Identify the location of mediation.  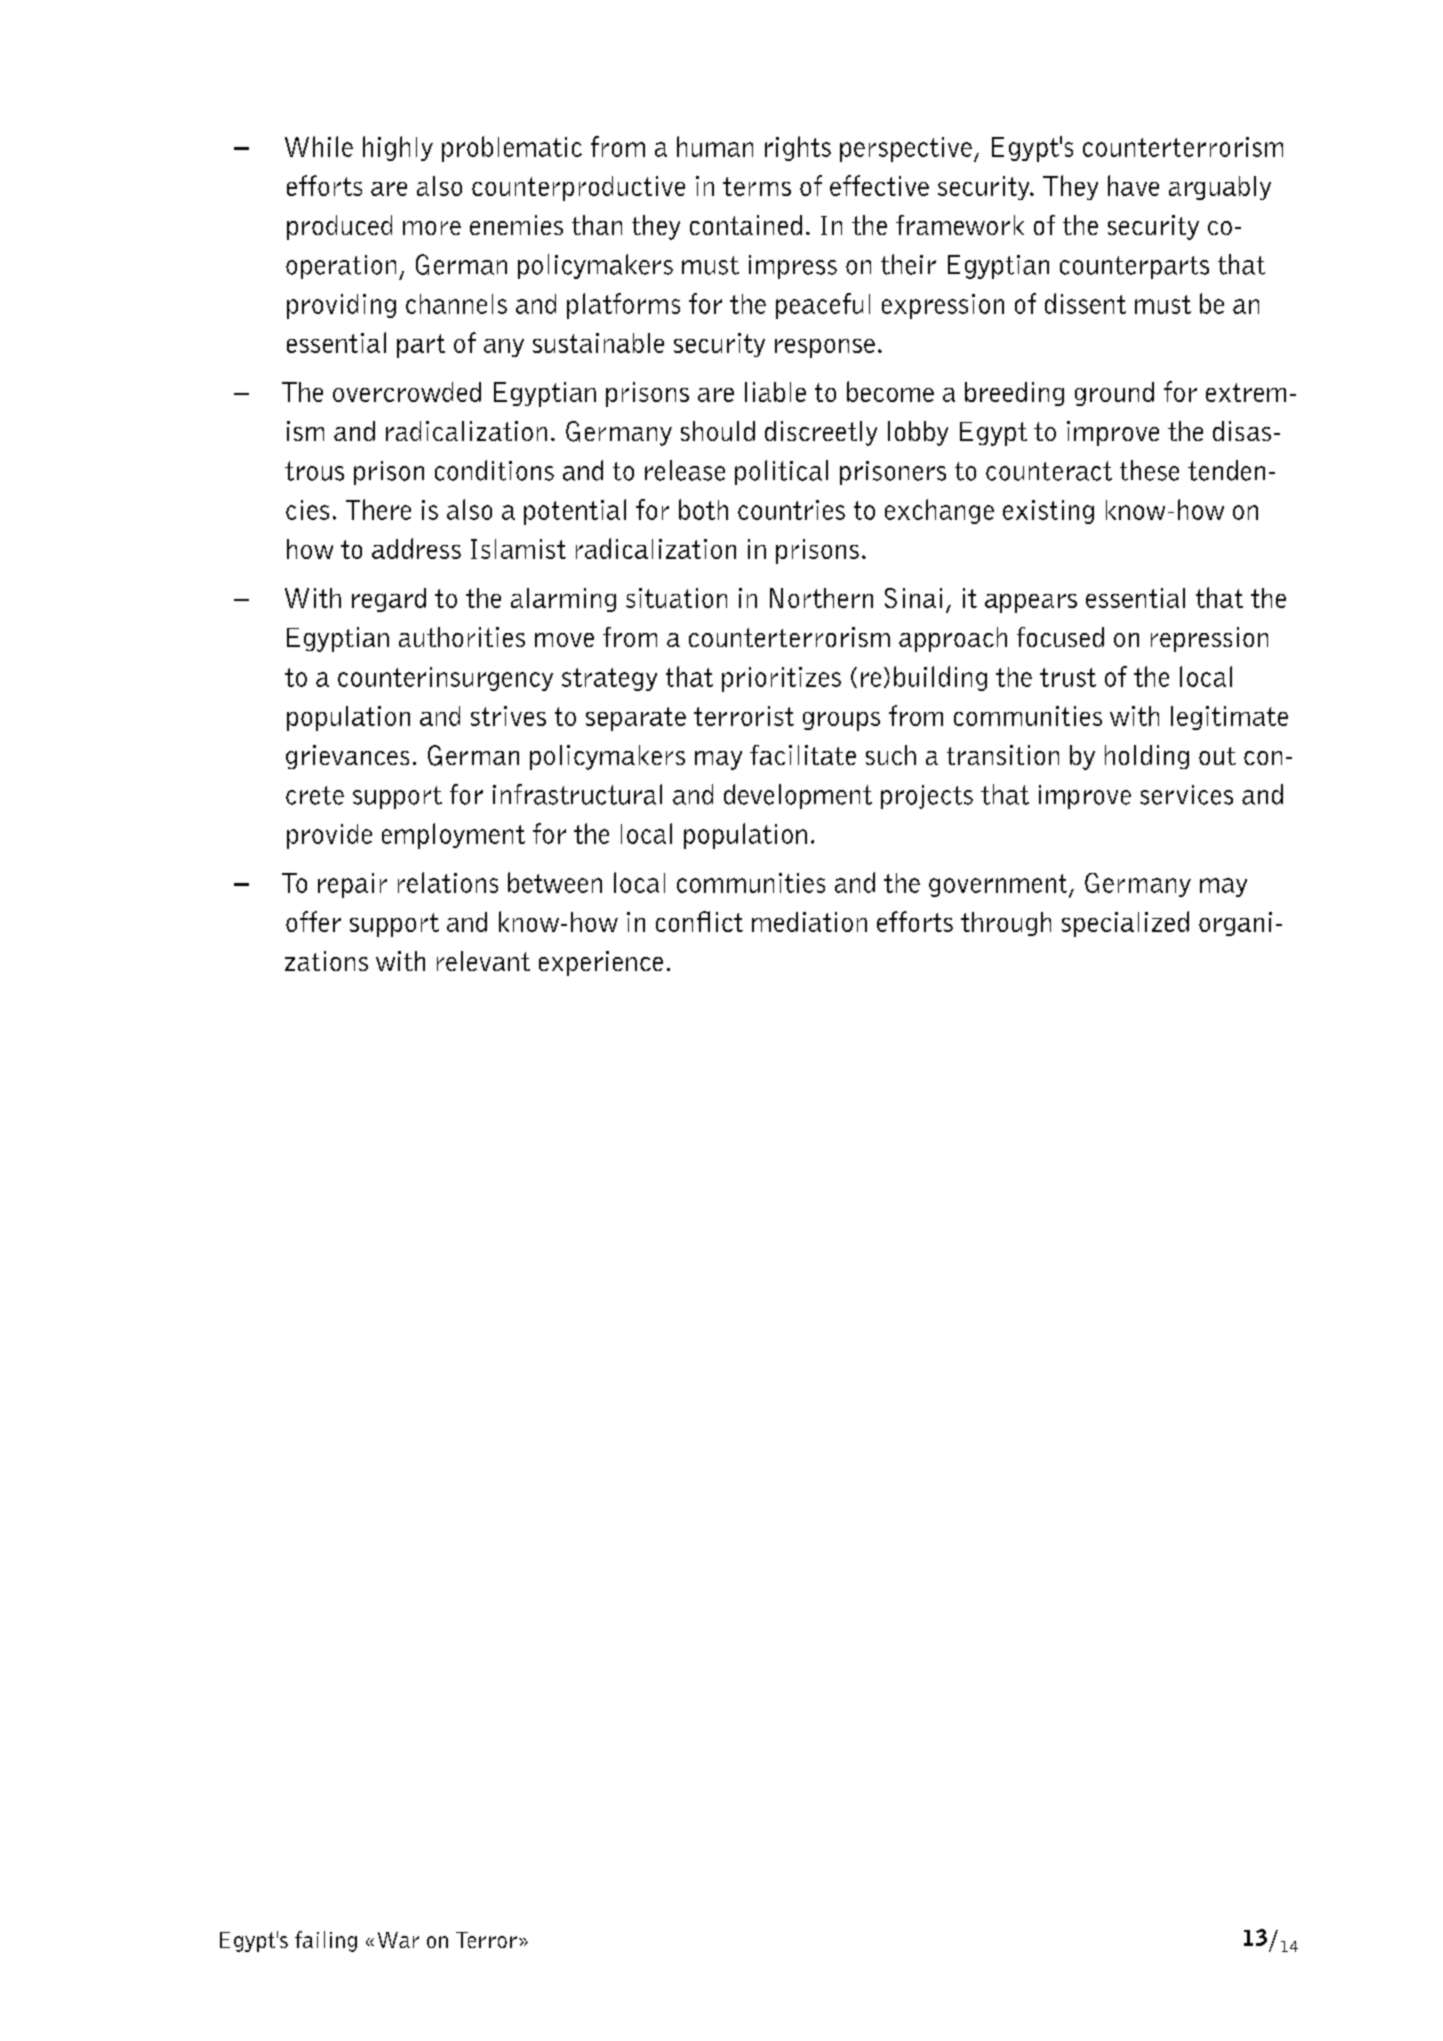
(809, 922).
